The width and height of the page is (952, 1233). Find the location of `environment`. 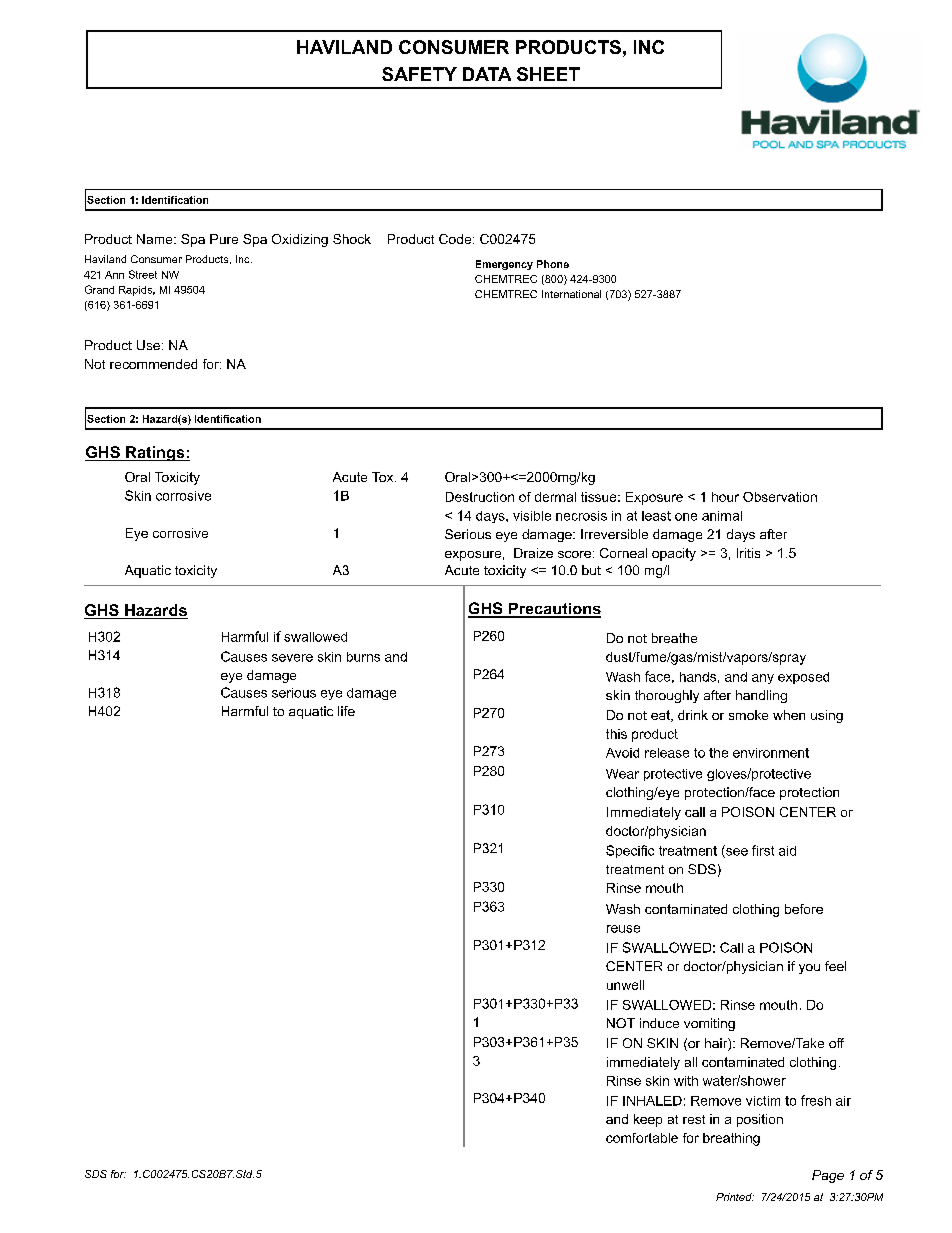

environment is located at coordinates (771, 753).
